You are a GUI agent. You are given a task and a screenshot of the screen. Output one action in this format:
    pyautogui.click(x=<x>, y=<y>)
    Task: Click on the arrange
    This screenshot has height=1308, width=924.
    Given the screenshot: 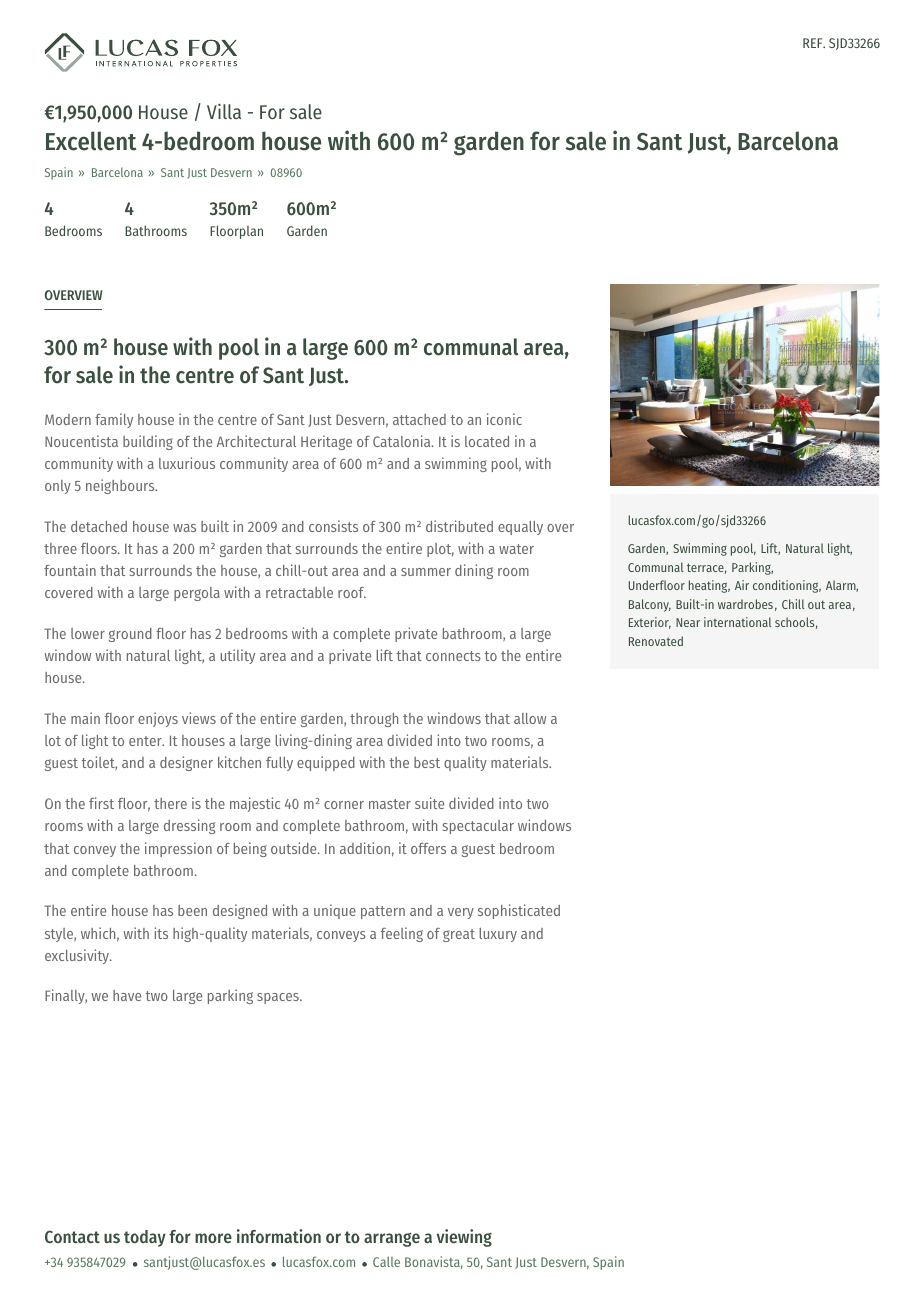 What is the action you would take?
    pyautogui.click(x=392, y=1240)
